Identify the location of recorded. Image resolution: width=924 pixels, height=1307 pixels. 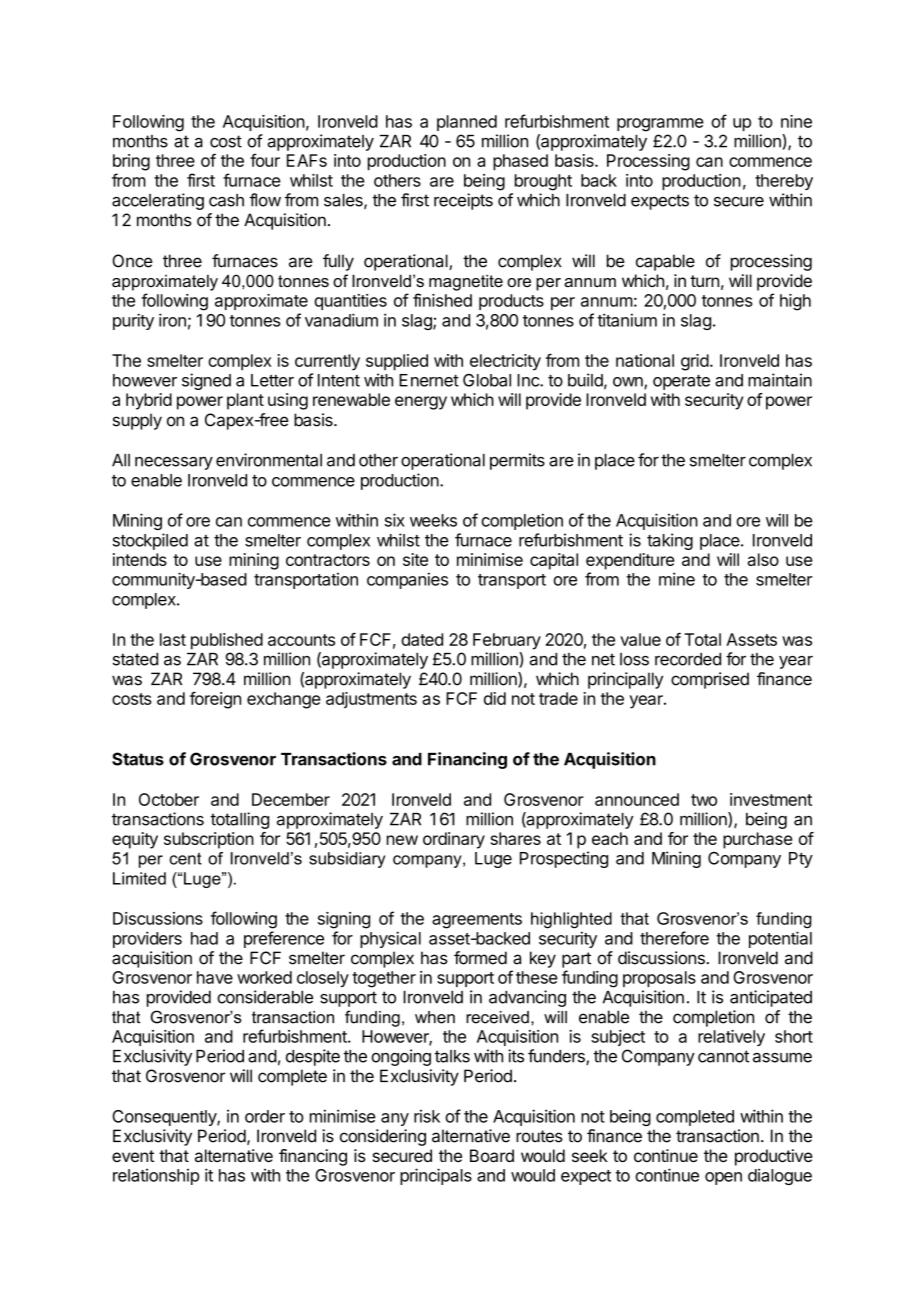
(688, 659).
